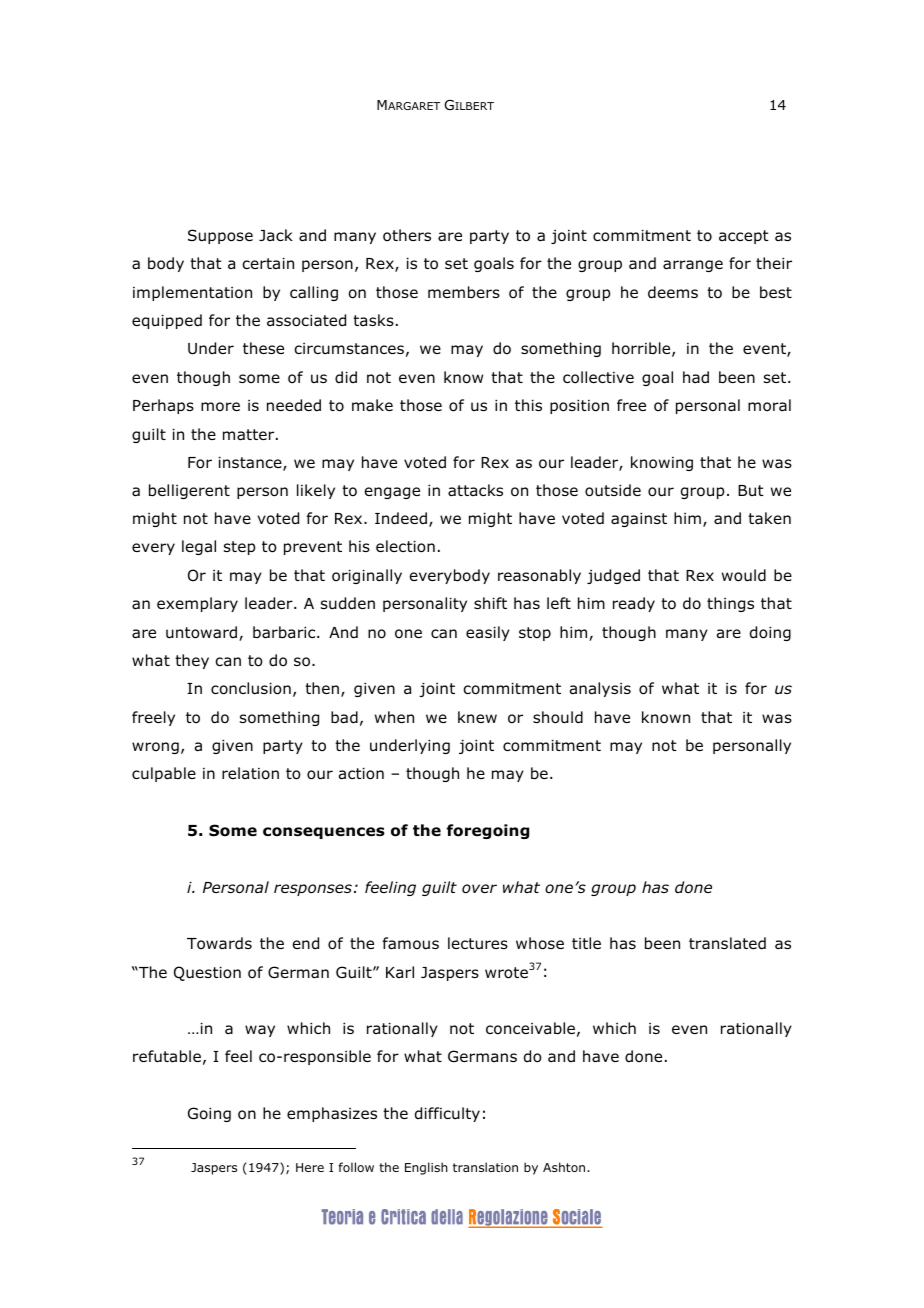 This screenshot has width=924, height=1308. Describe the element at coordinates (251, 464) in the screenshot. I see `instance` at that location.
